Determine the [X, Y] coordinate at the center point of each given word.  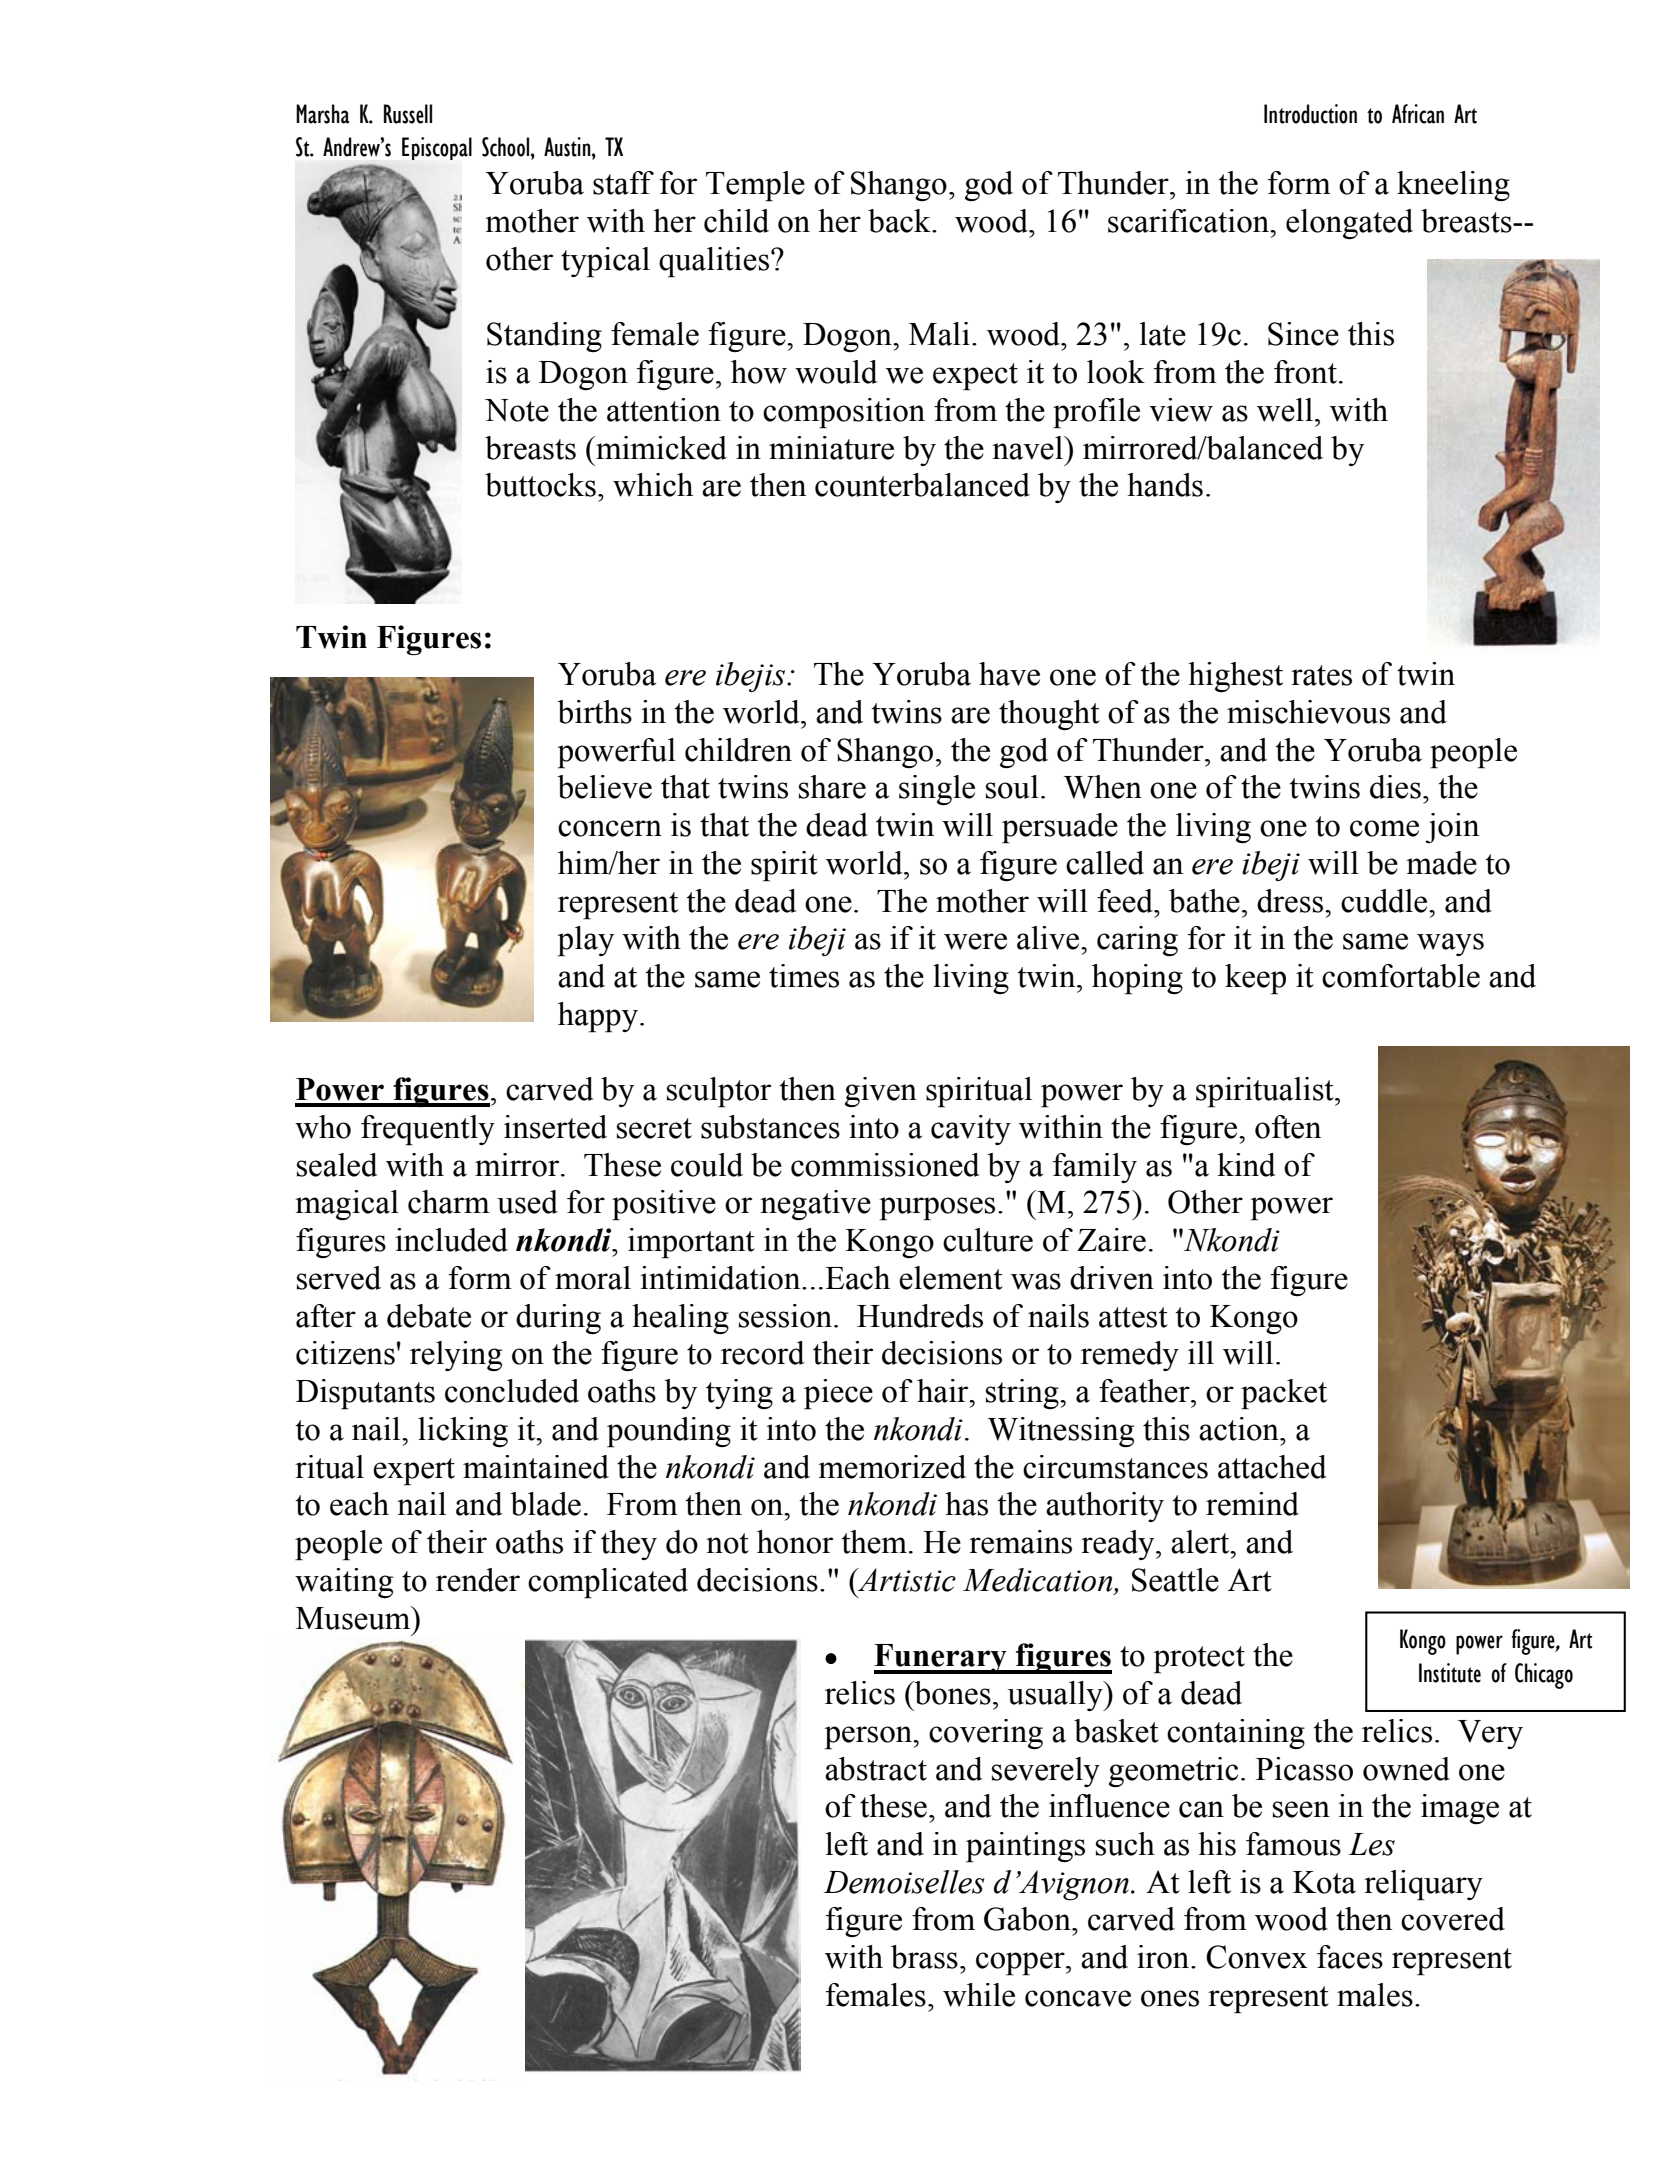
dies [1395, 787]
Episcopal [437, 148]
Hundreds [920, 1316]
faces [1350, 1957]
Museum [354, 1618]
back [900, 221]
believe [604, 787]
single [937, 790]
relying [456, 1356]
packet [1284, 1394]
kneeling [1453, 186]
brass [924, 1957]
